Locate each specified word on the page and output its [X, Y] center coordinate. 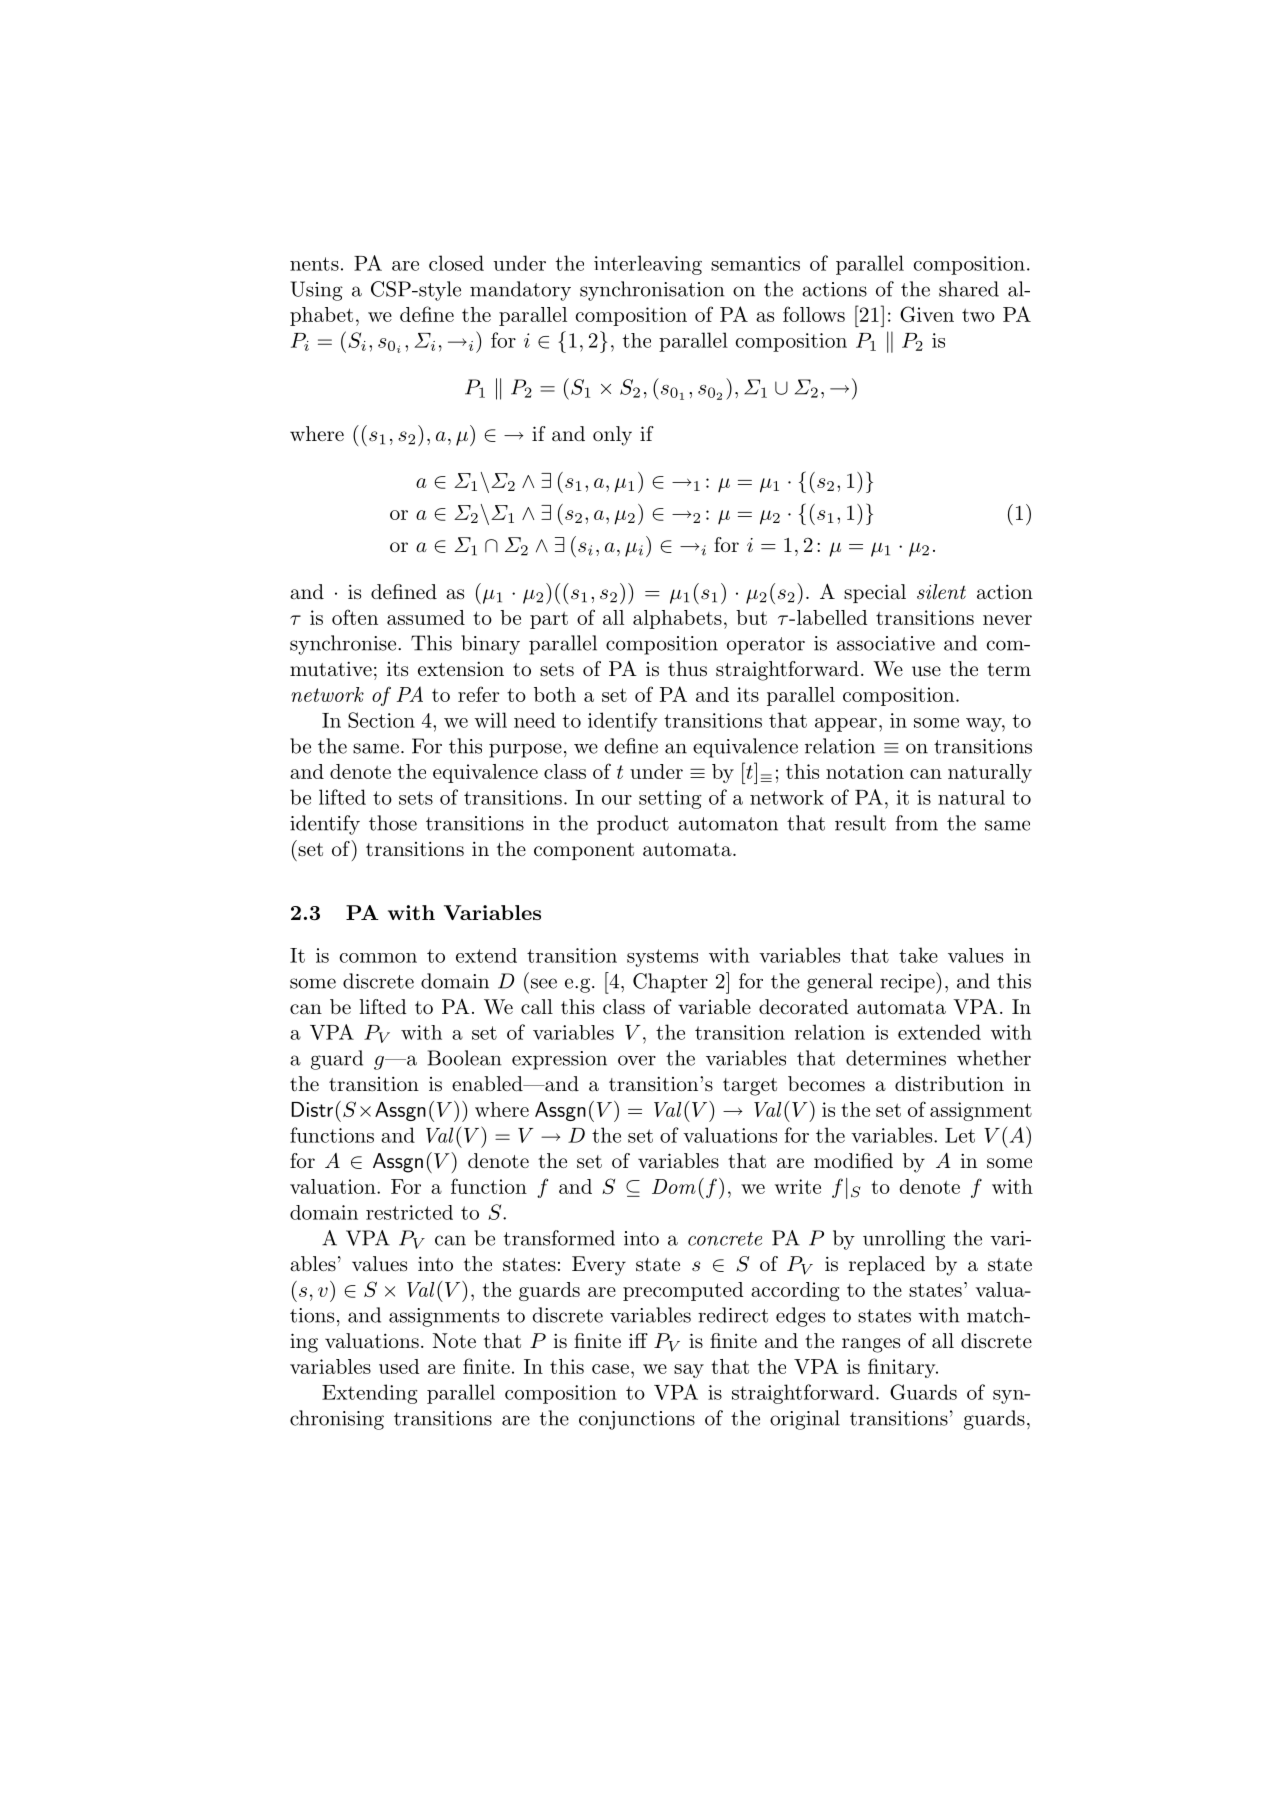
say [689, 1371]
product [633, 825]
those [393, 823]
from [916, 823]
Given [927, 314]
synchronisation [652, 291]
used [399, 1366]
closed [456, 263]
